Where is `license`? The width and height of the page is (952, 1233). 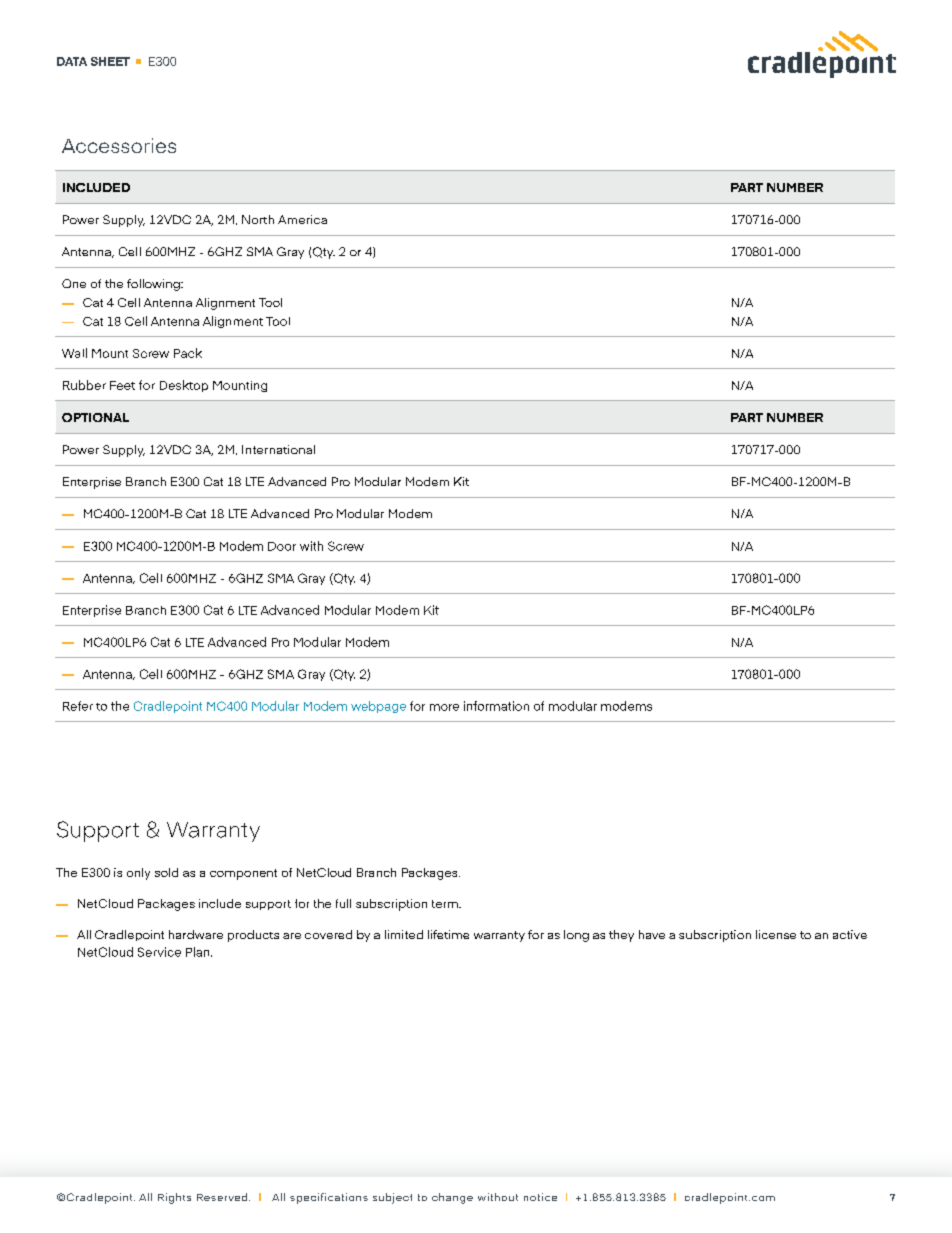 license is located at coordinates (776, 934).
